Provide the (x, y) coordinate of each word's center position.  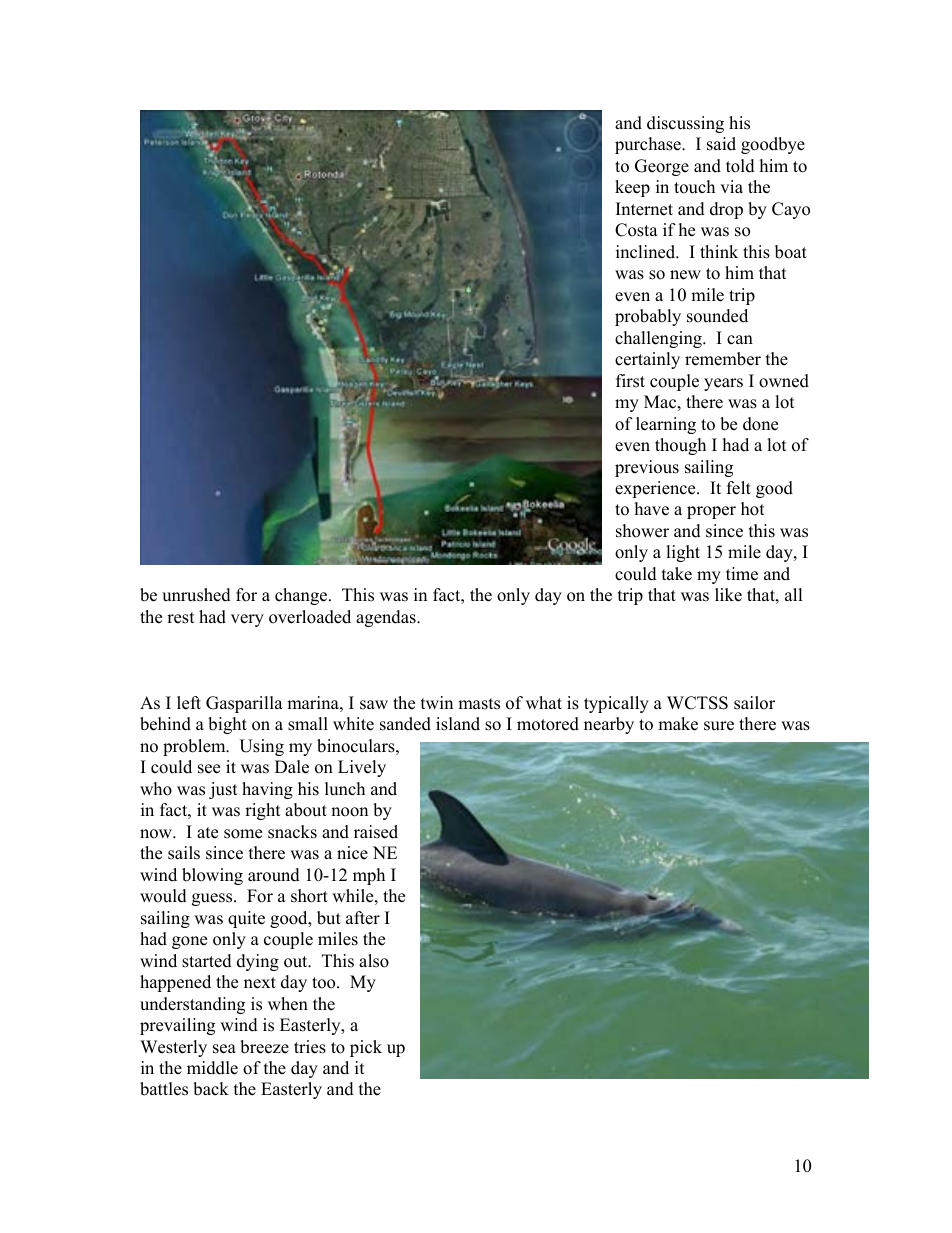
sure (719, 726)
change (302, 596)
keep (632, 188)
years (723, 384)
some (243, 834)
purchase (649, 145)
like (728, 595)
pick (366, 1048)
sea (224, 1049)
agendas (387, 618)
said (721, 144)
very (247, 620)
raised (376, 832)
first (630, 381)
